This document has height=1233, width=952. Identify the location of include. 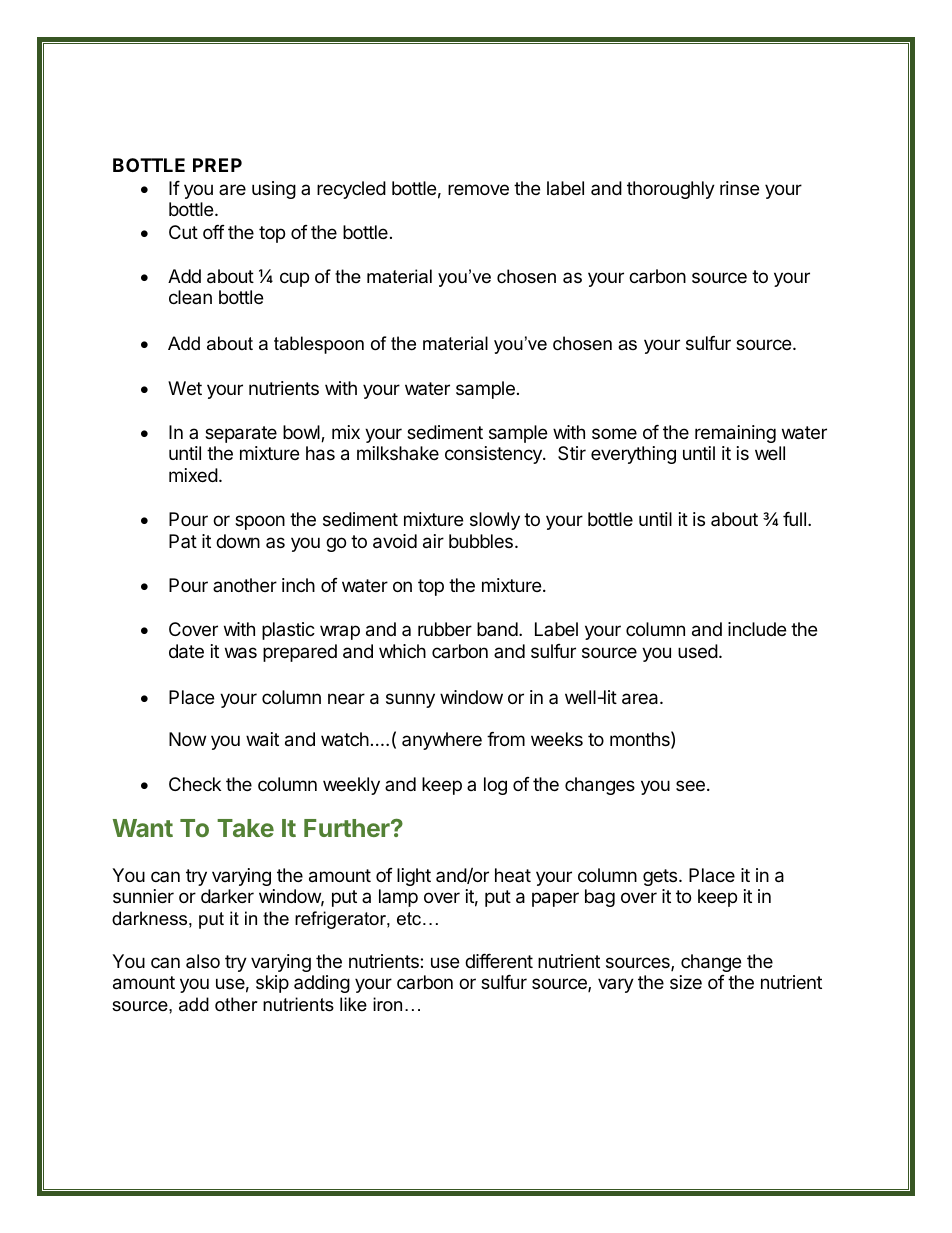
(757, 629).
